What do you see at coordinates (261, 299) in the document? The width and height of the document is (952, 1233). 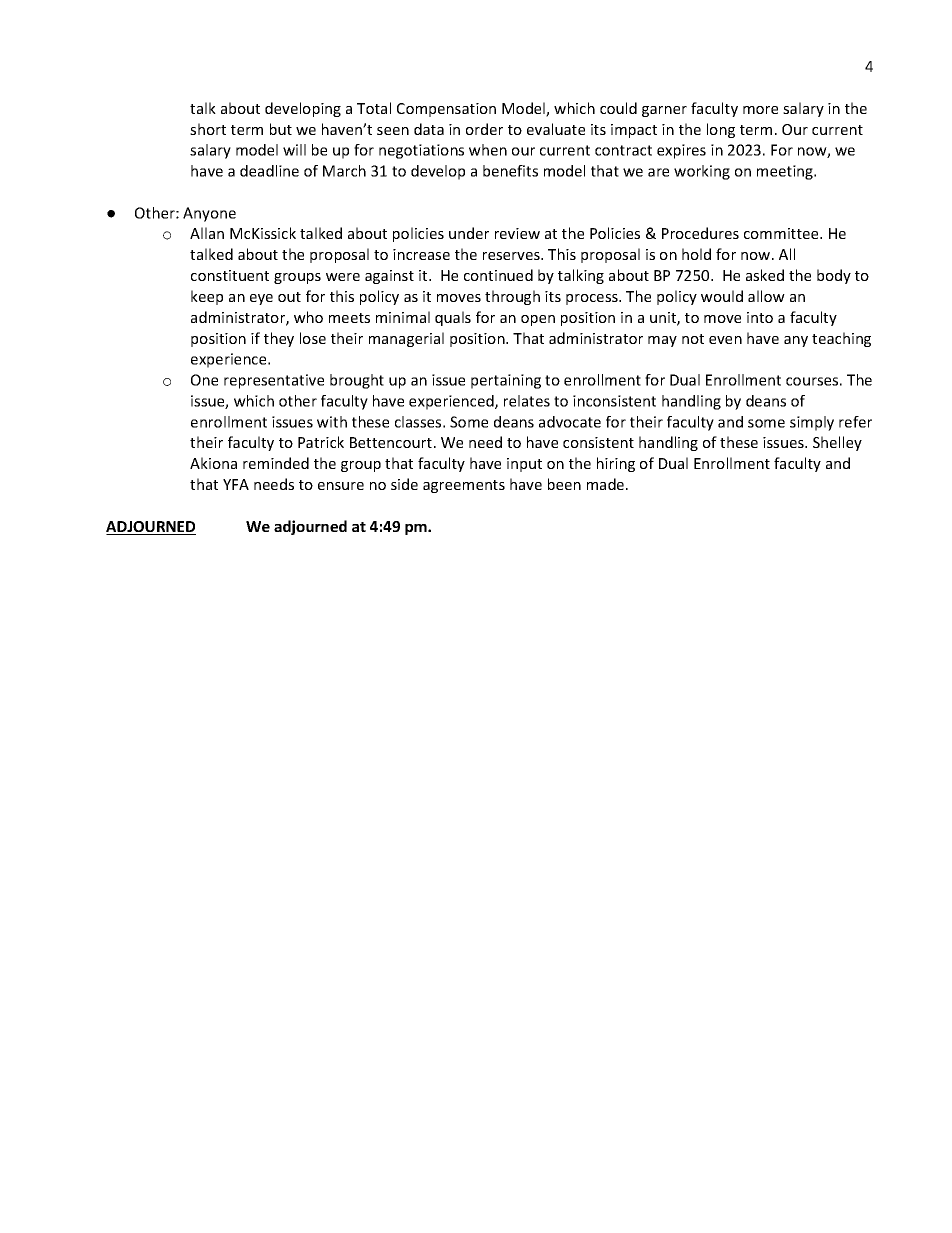 I see `eye` at bounding box center [261, 299].
